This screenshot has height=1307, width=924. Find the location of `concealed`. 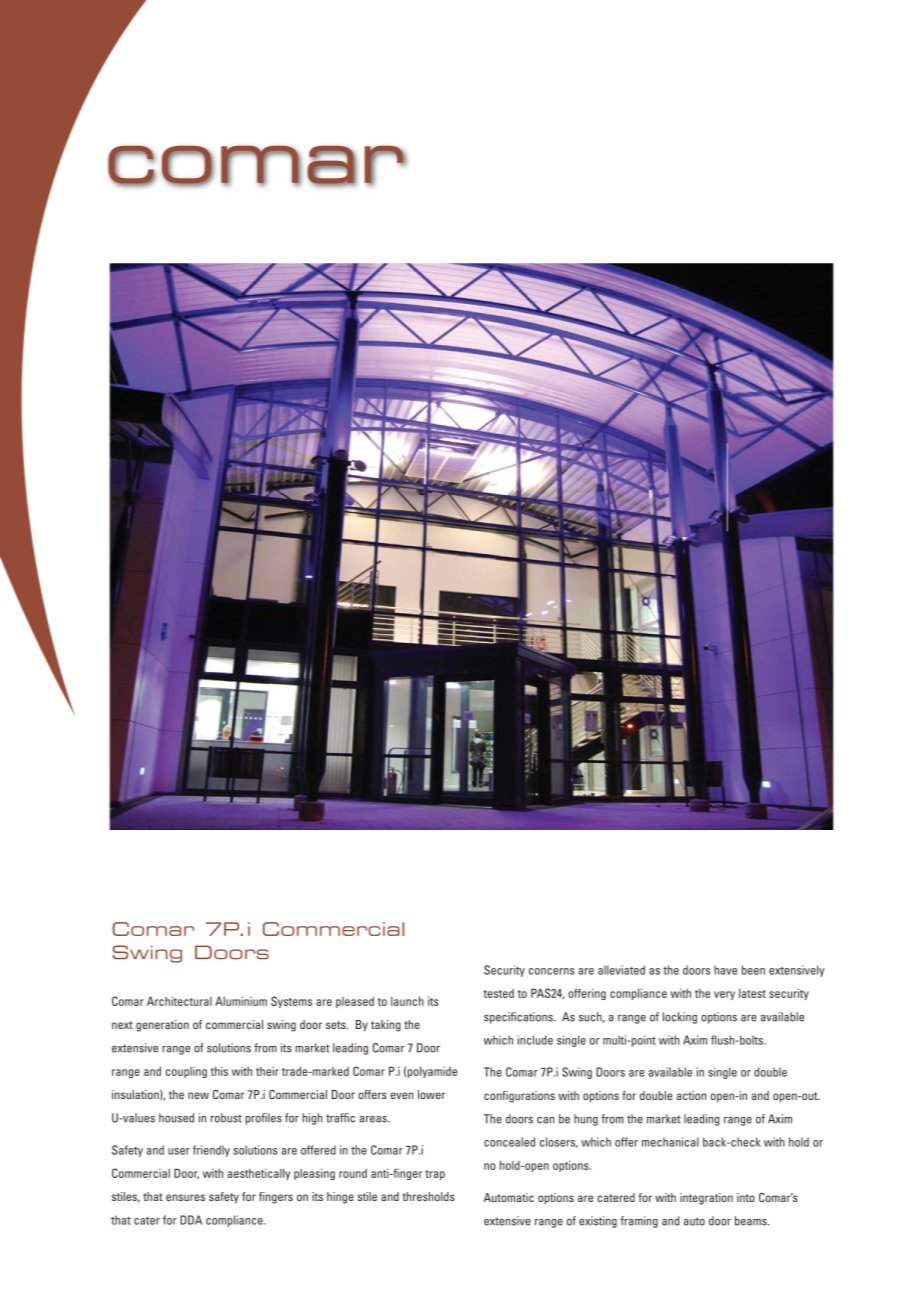

concealed is located at coordinates (509, 1142).
